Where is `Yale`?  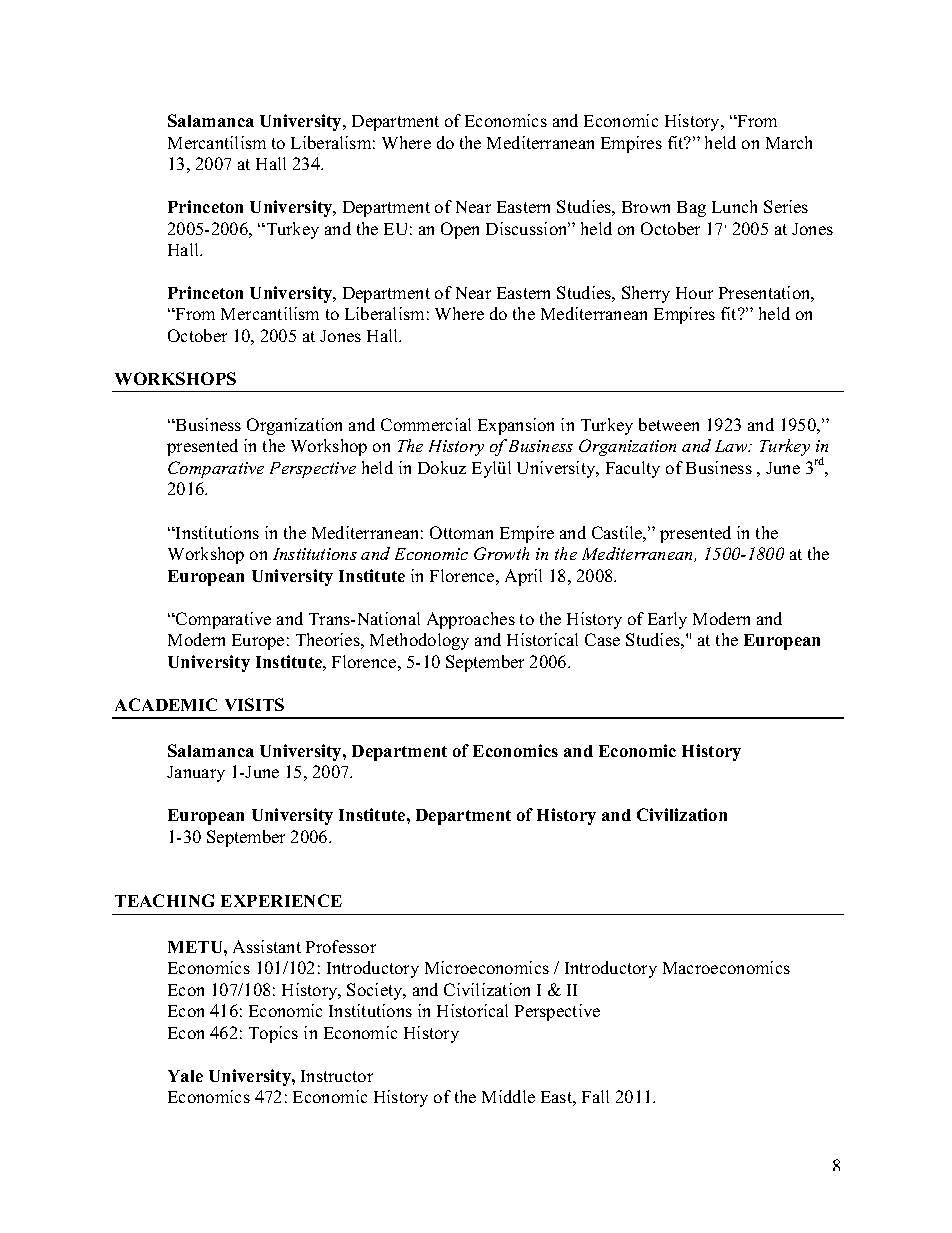 Yale is located at coordinates (185, 1076).
